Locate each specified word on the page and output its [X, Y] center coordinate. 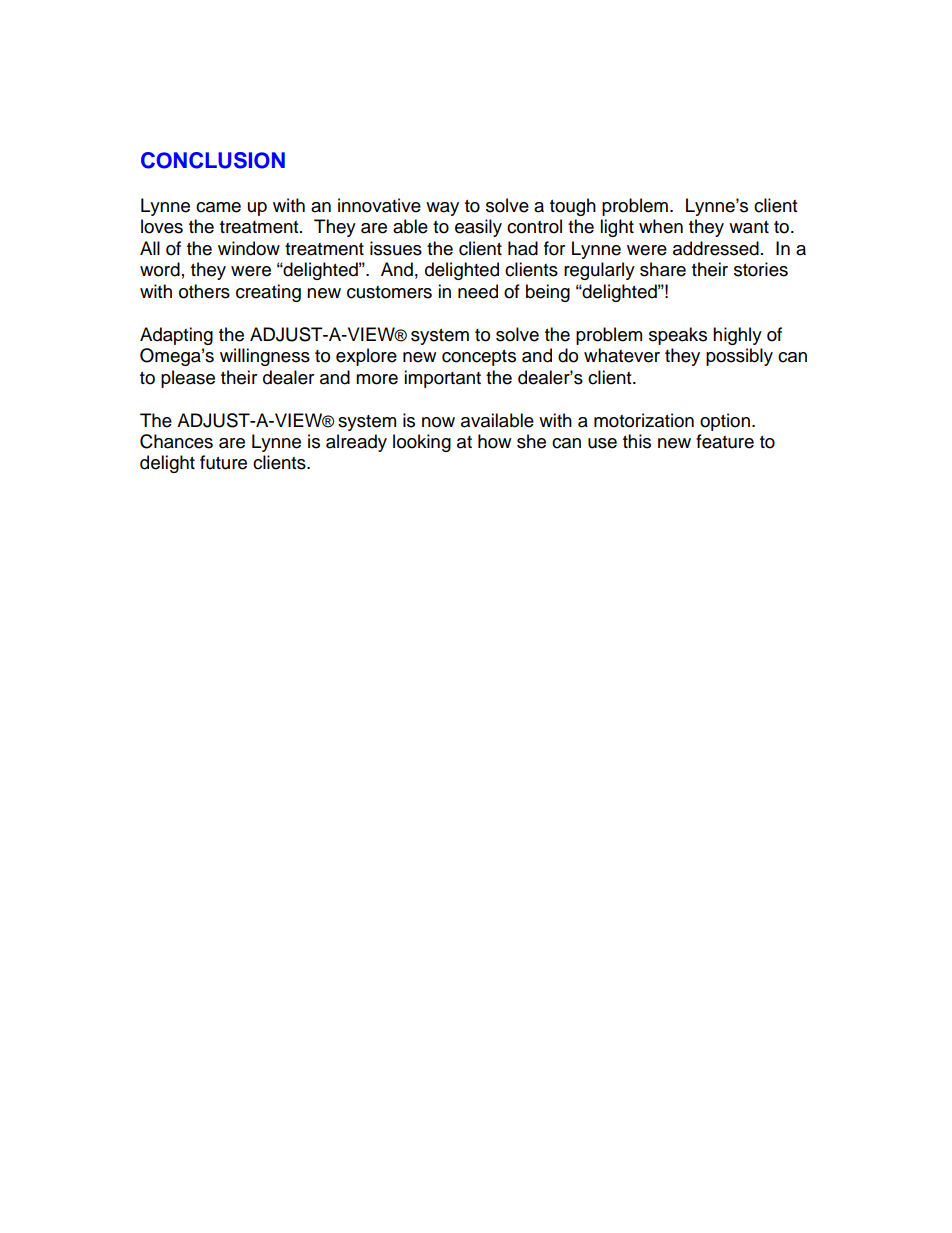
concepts [479, 358]
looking [422, 443]
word [160, 269]
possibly [739, 357]
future [223, 462]
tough [573, 207]
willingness [265, 357]
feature [725, 441]
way [442, 209]
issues [396, 248]
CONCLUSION [213, 160]
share [663, 269]
